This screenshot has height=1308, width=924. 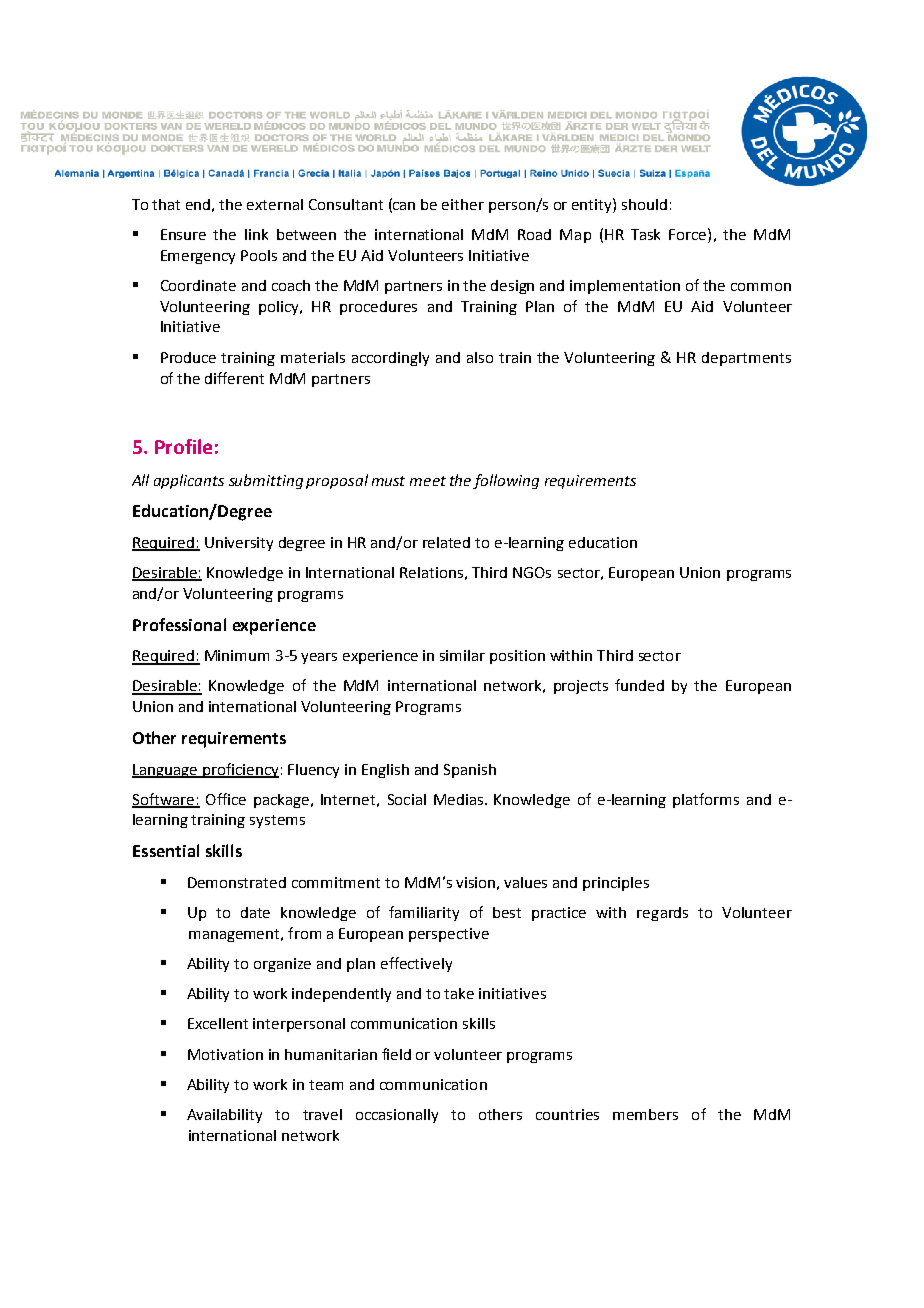 What do you see at coordinates (256, 234) in the screenshot?
I see `link` at bounding box center [256, 234].
